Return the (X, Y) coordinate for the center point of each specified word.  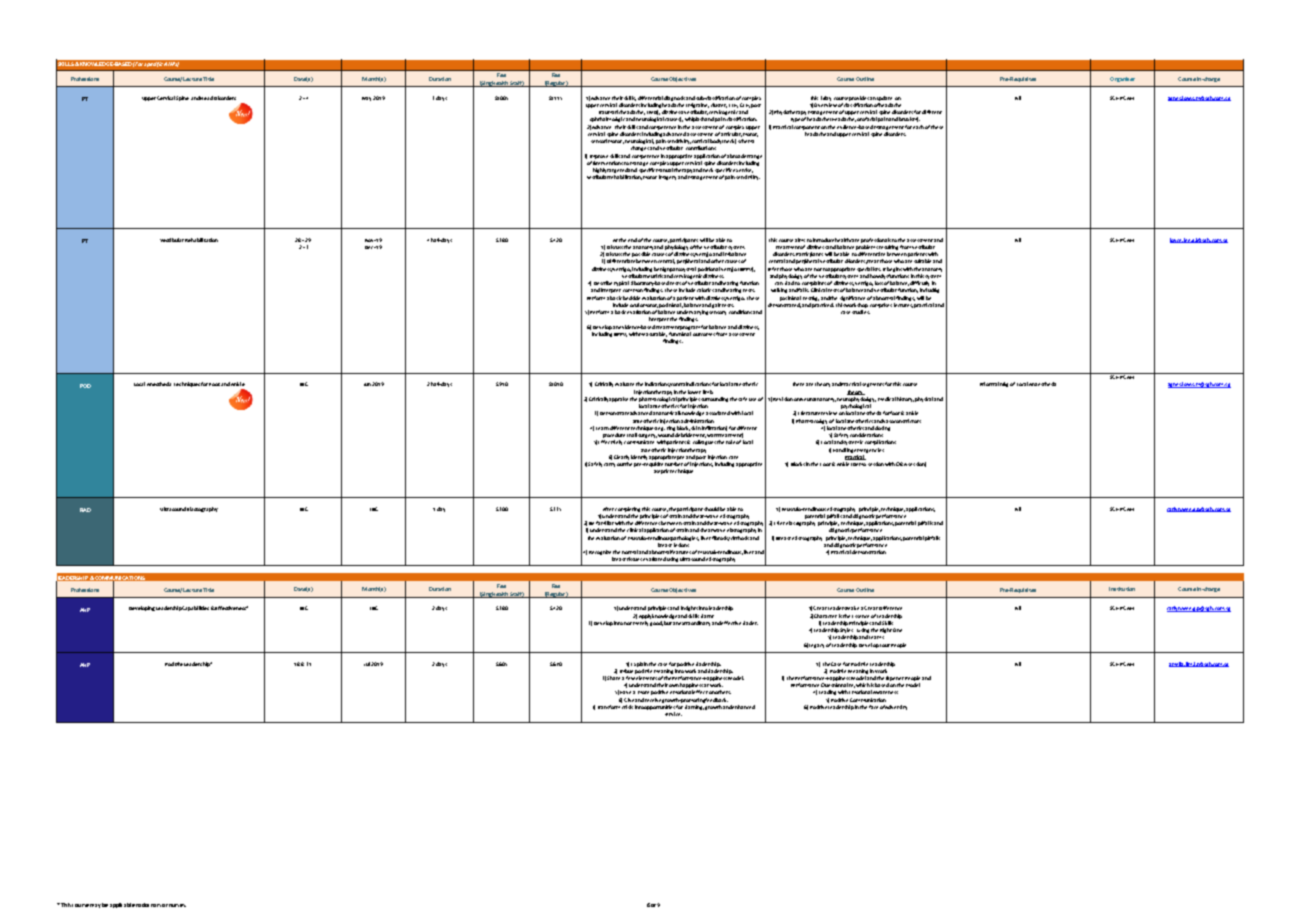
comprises (881, 305)
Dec (370, 247)
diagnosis (674, 98)
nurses (177, 905)
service (673, 714)
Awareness (885, 692)
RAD (85, 510)
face (873, 707)
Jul (367, 664)
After (608, 509)
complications (880, 442)
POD (85, 386)
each (918, 127)
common (633, 290)
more (643, 692)
